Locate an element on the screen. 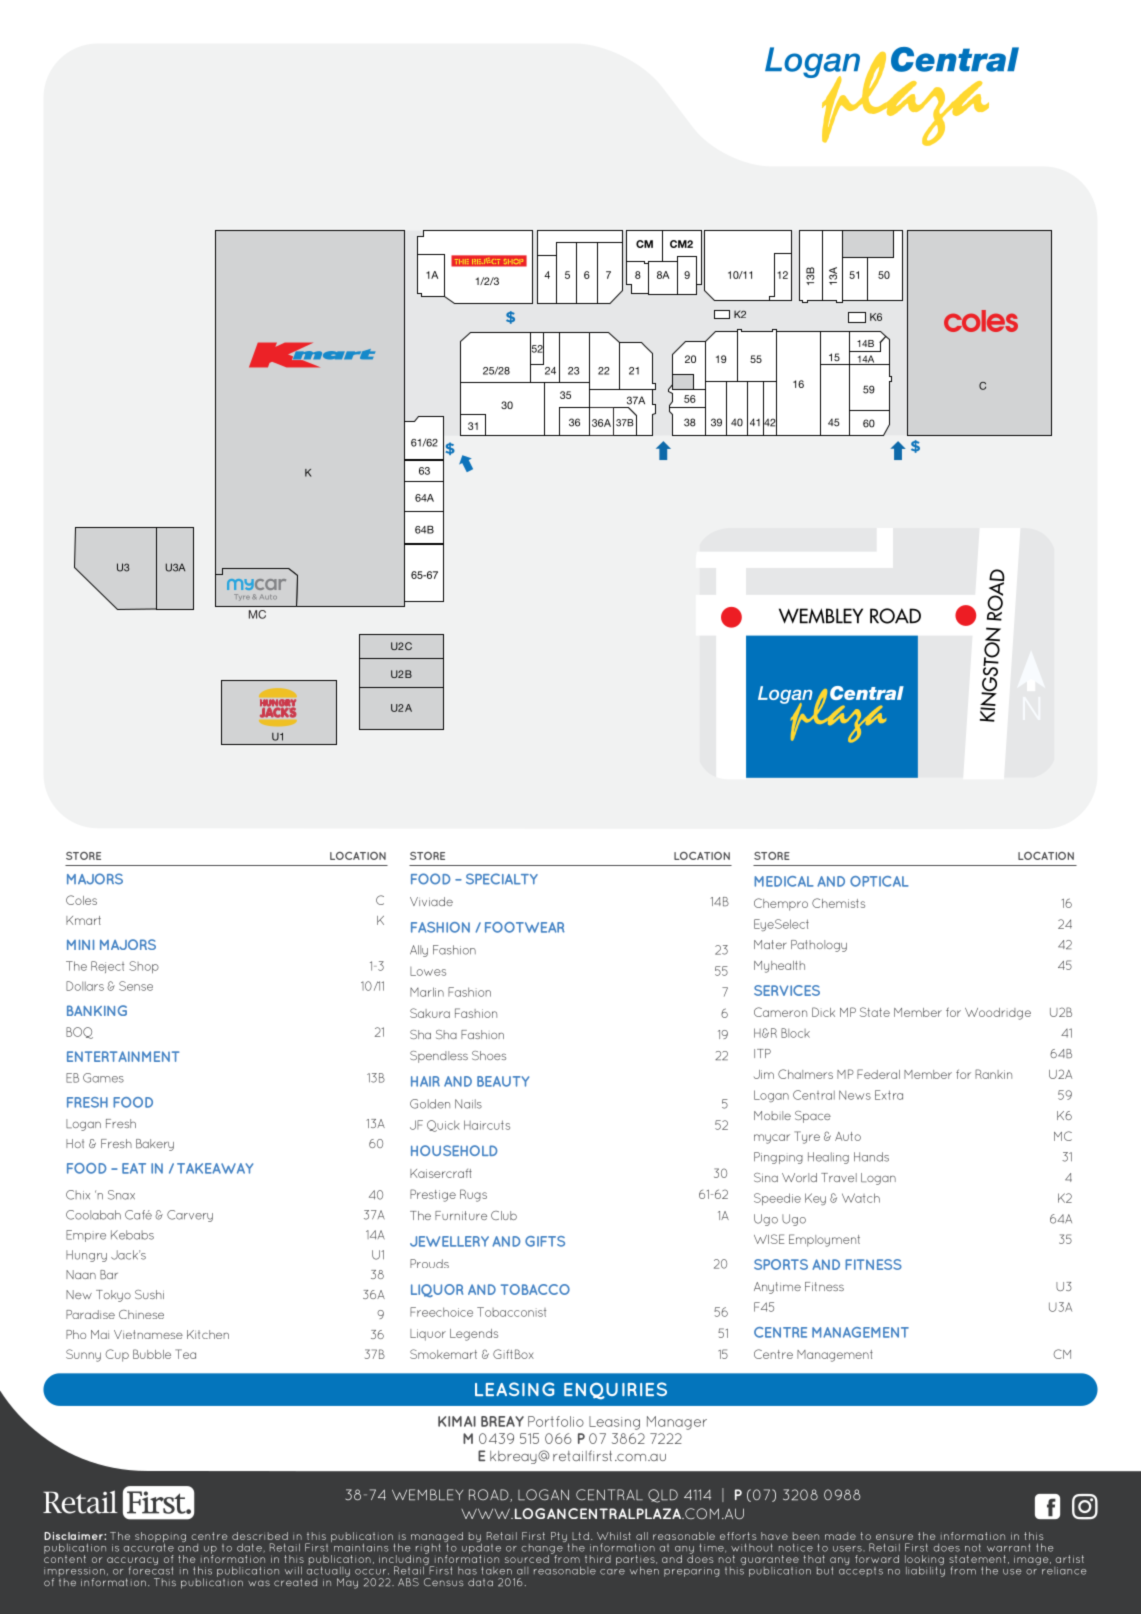  Coles is located at coordinates (81, 900).
